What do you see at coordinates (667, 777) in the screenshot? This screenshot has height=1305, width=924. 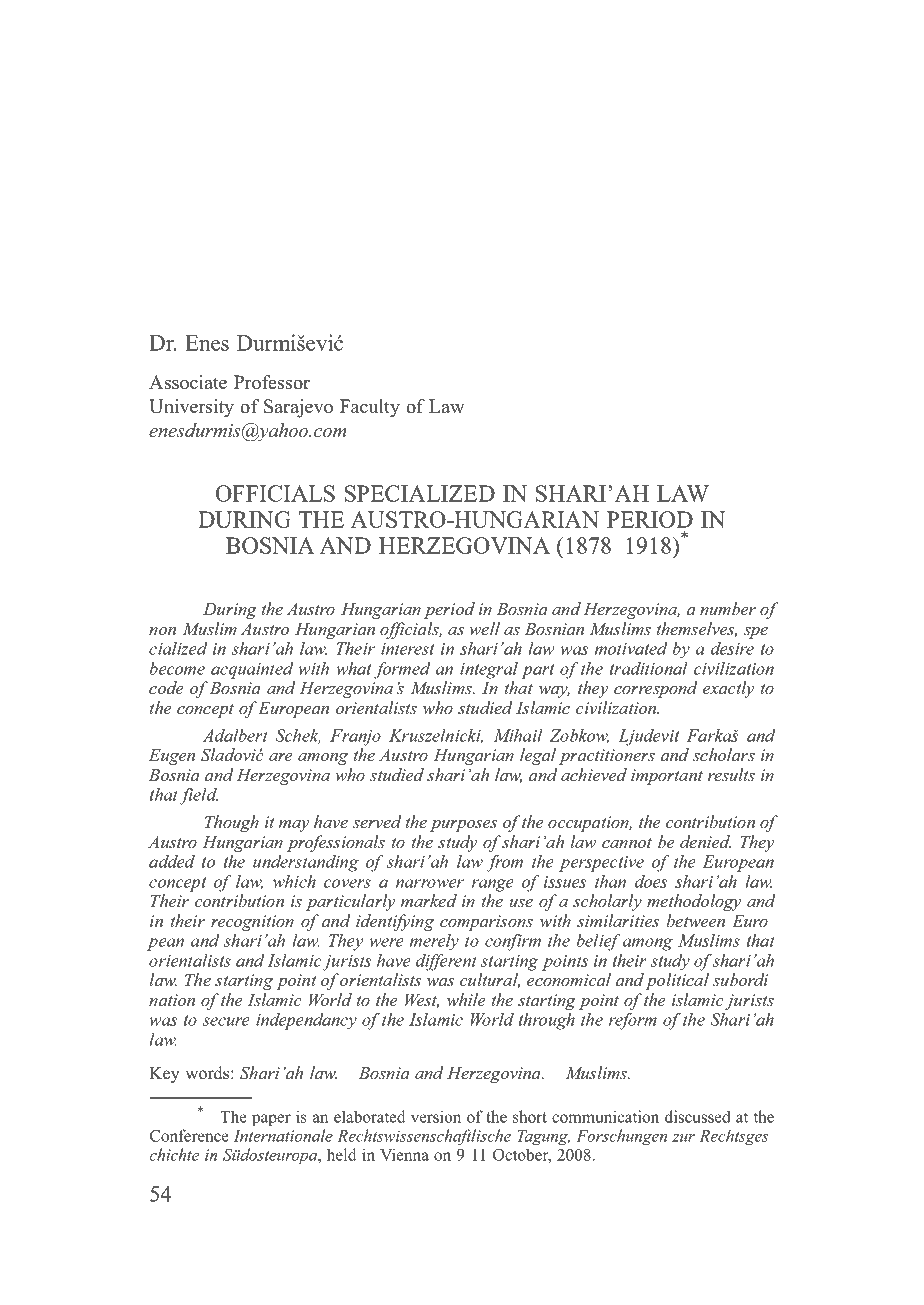 I see `important` at bounding box center [667, 777].
